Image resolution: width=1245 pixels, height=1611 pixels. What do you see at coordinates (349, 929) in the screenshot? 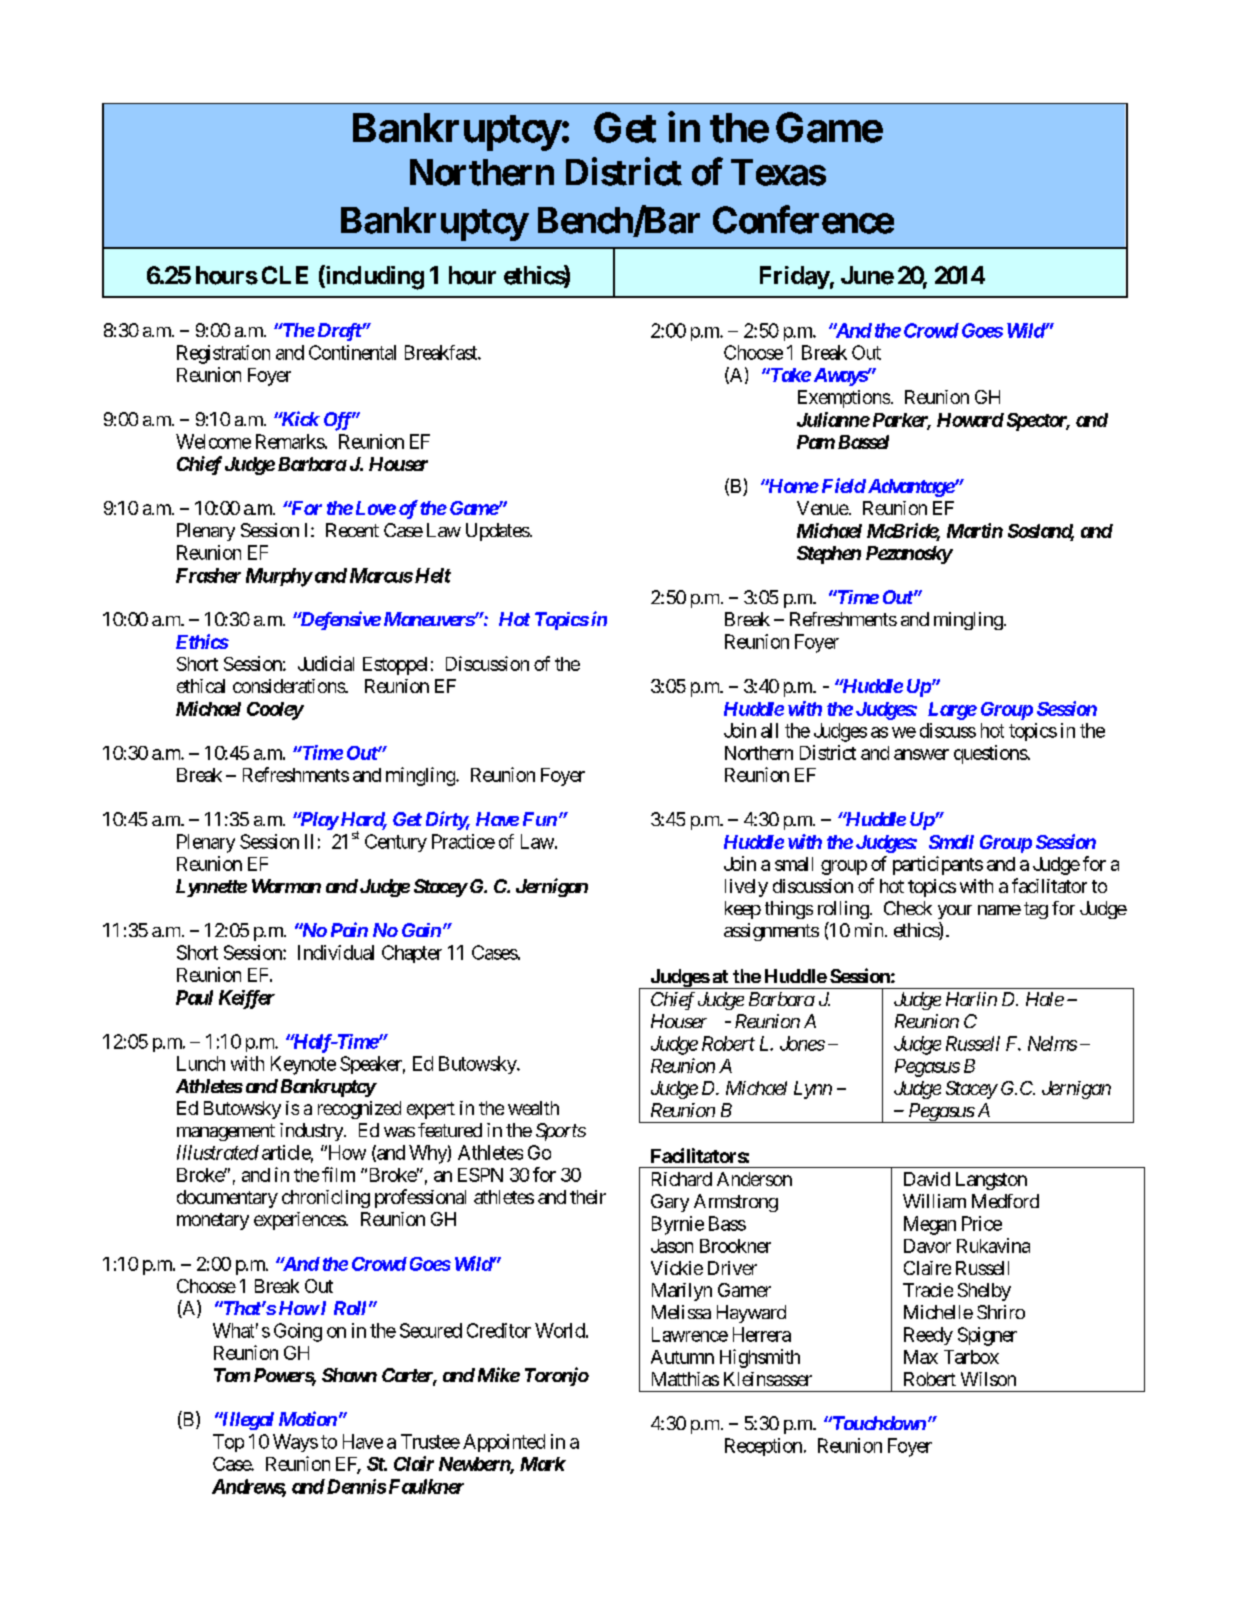
I see `Pain` at bounding box center [349, 929].
